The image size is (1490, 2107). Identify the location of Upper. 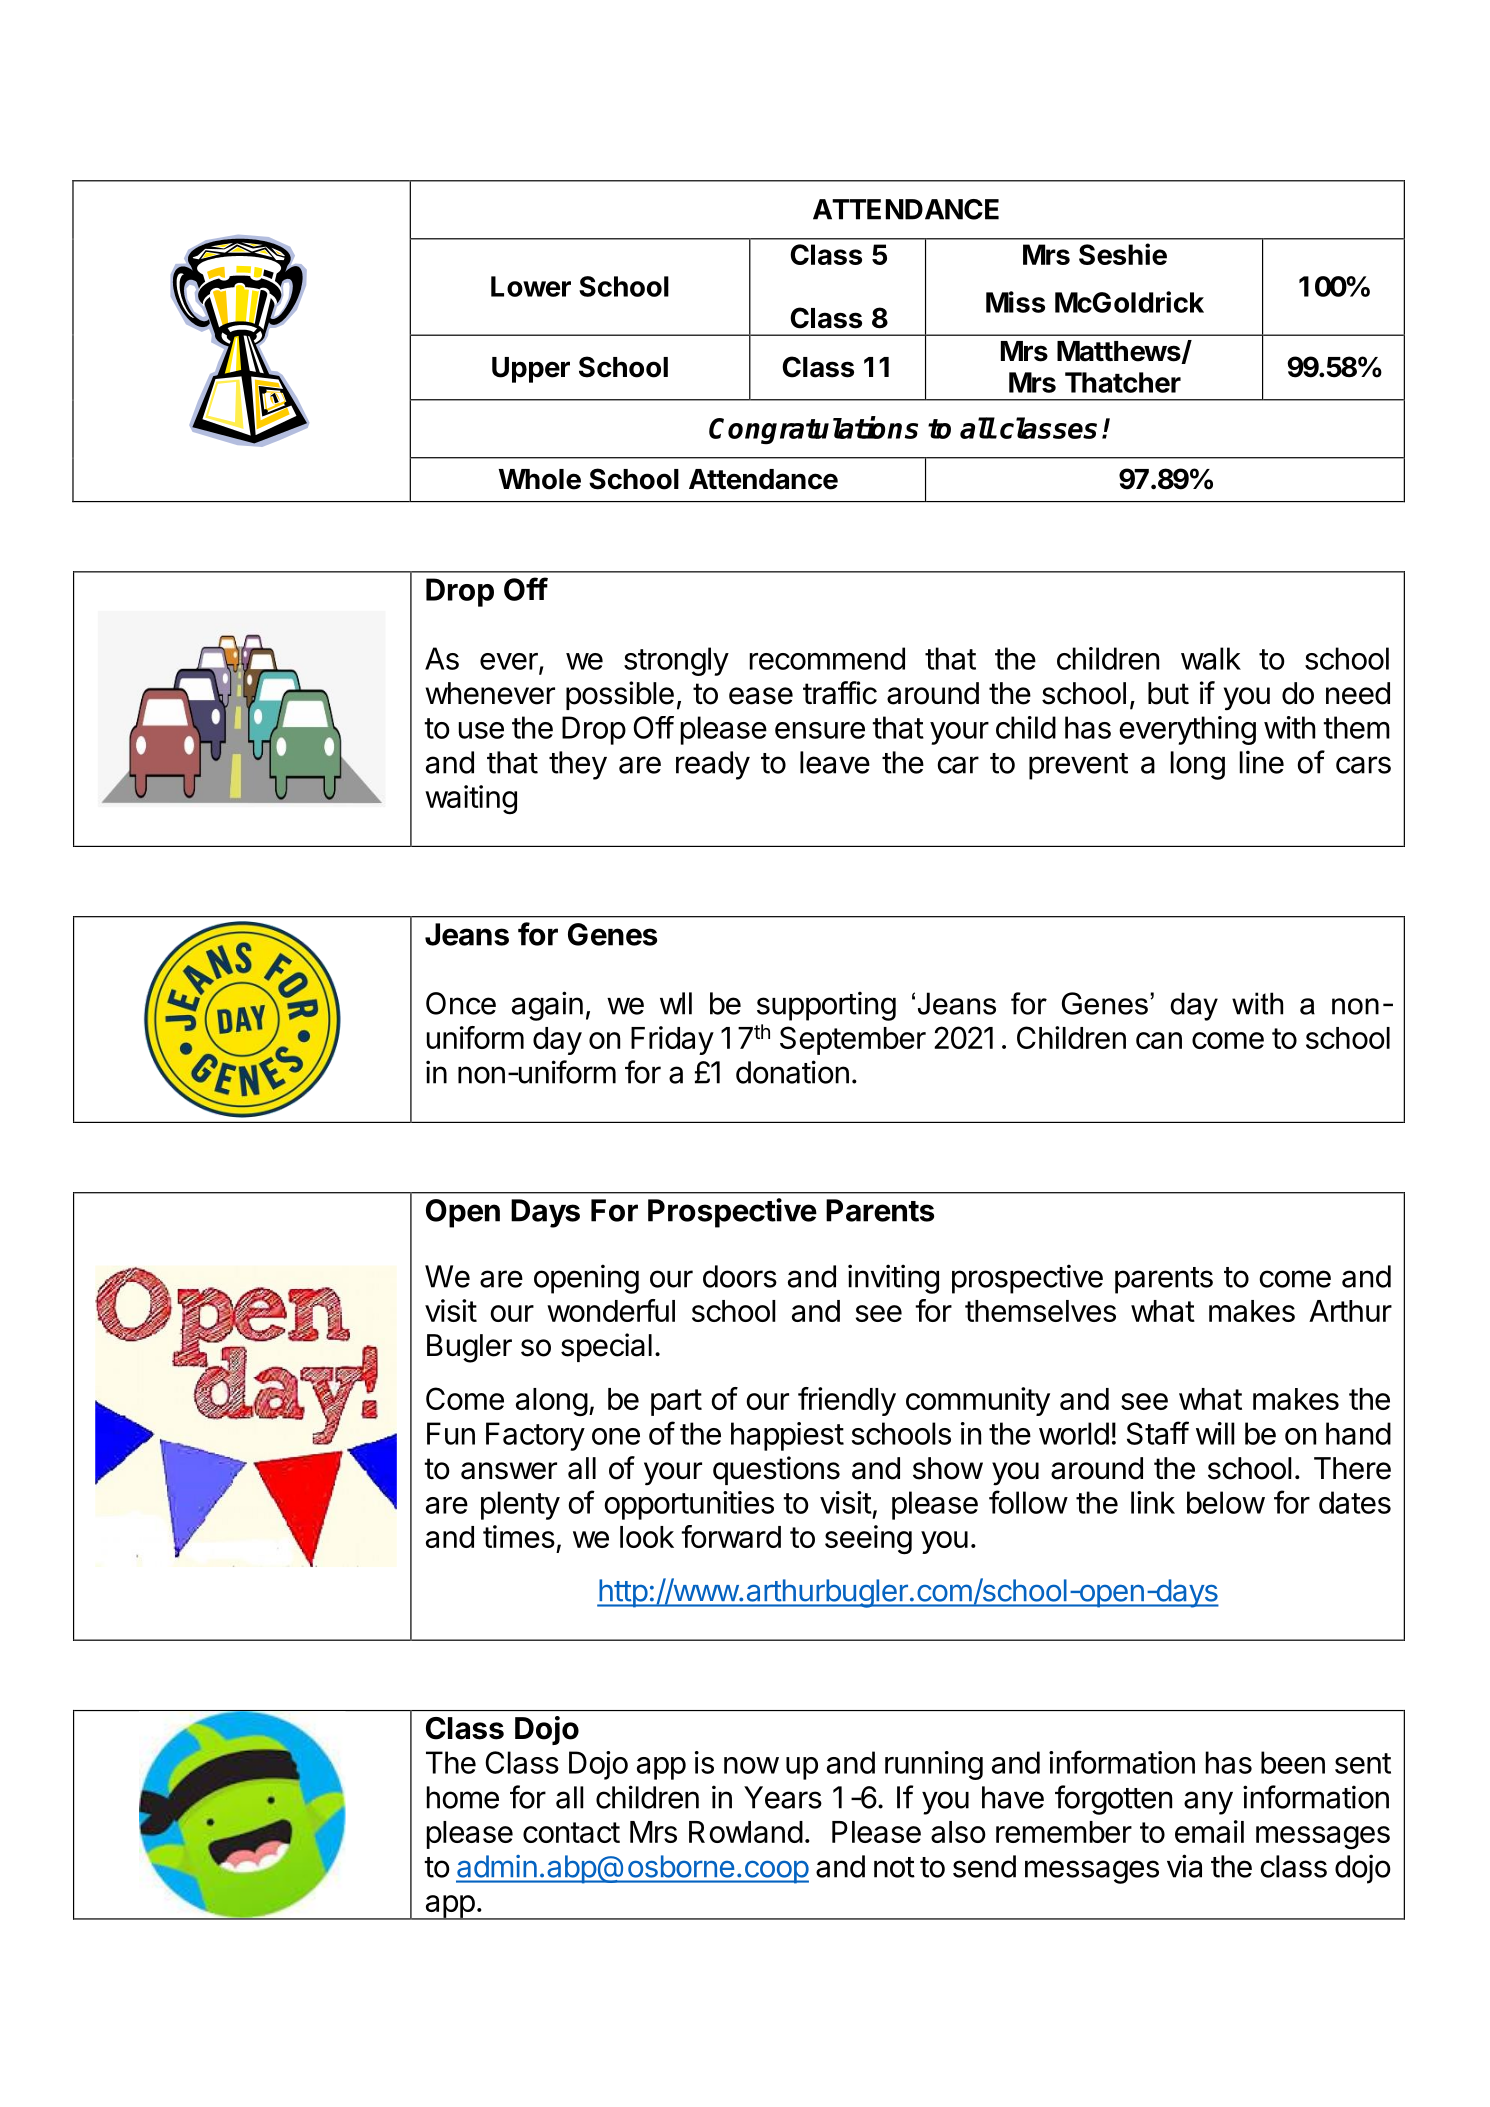
(531, 370).
